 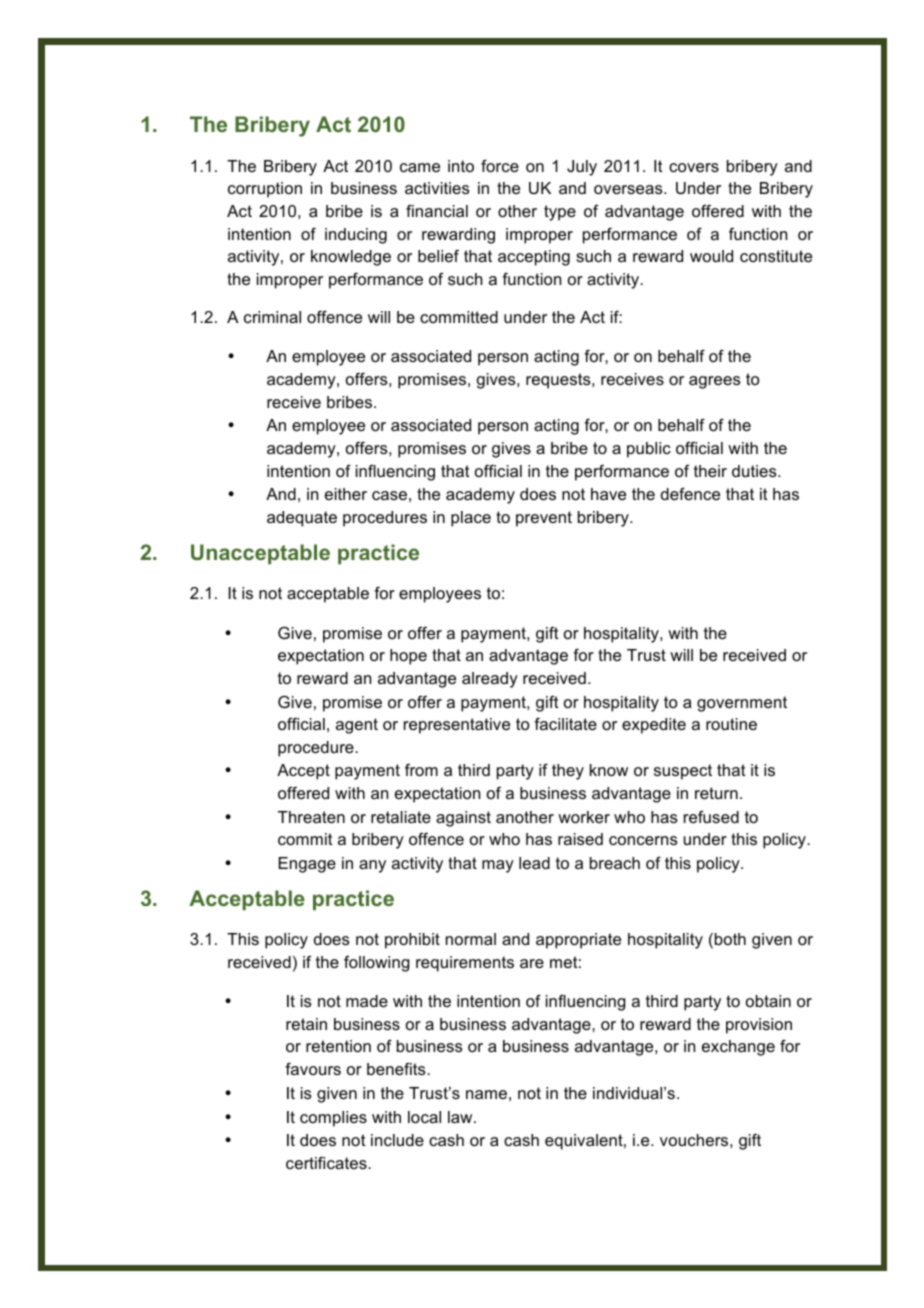 I want to click on complies, so click(x=333, y=1119).
